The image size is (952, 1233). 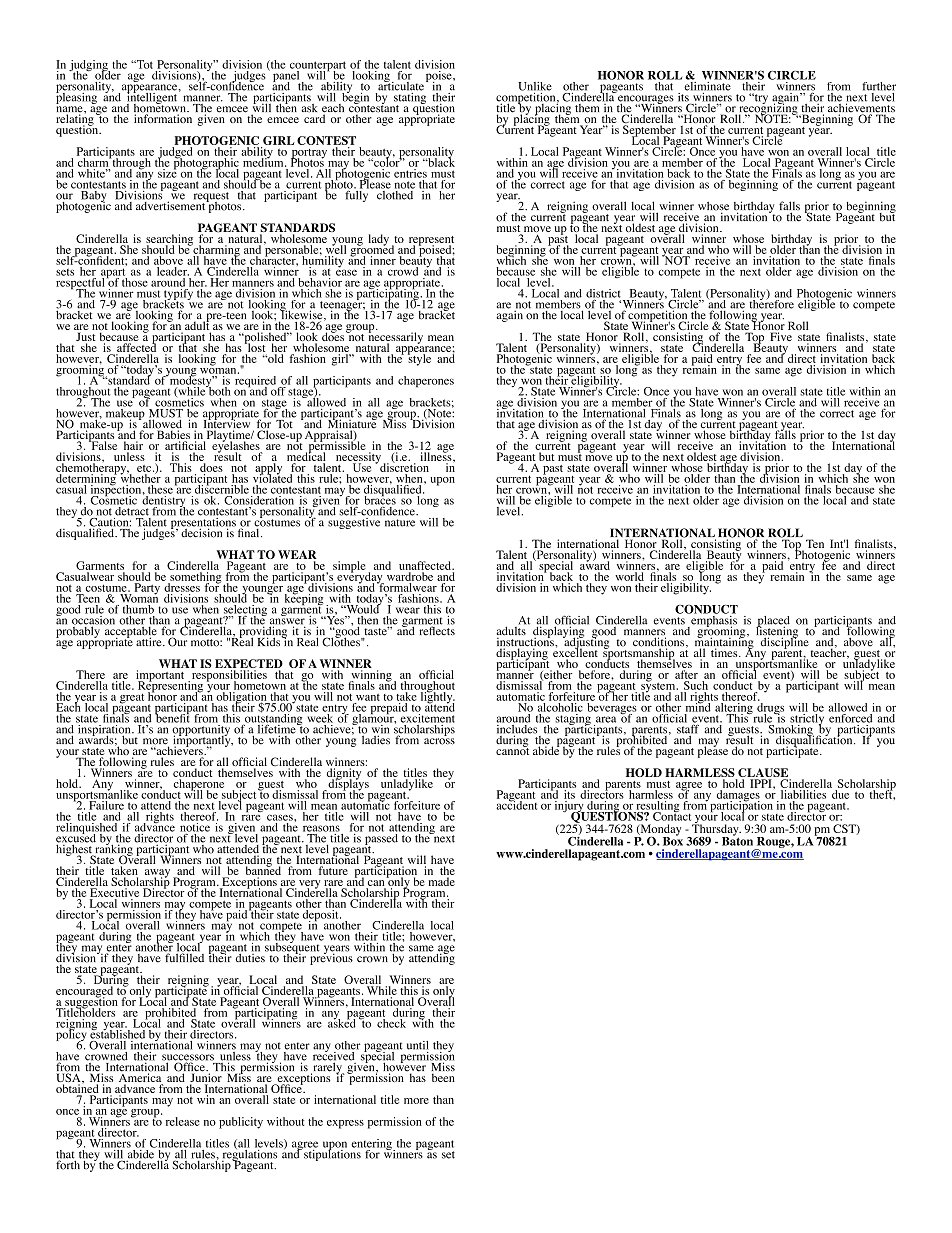 I want to click on publicity, so click(x=241, y=1123).
